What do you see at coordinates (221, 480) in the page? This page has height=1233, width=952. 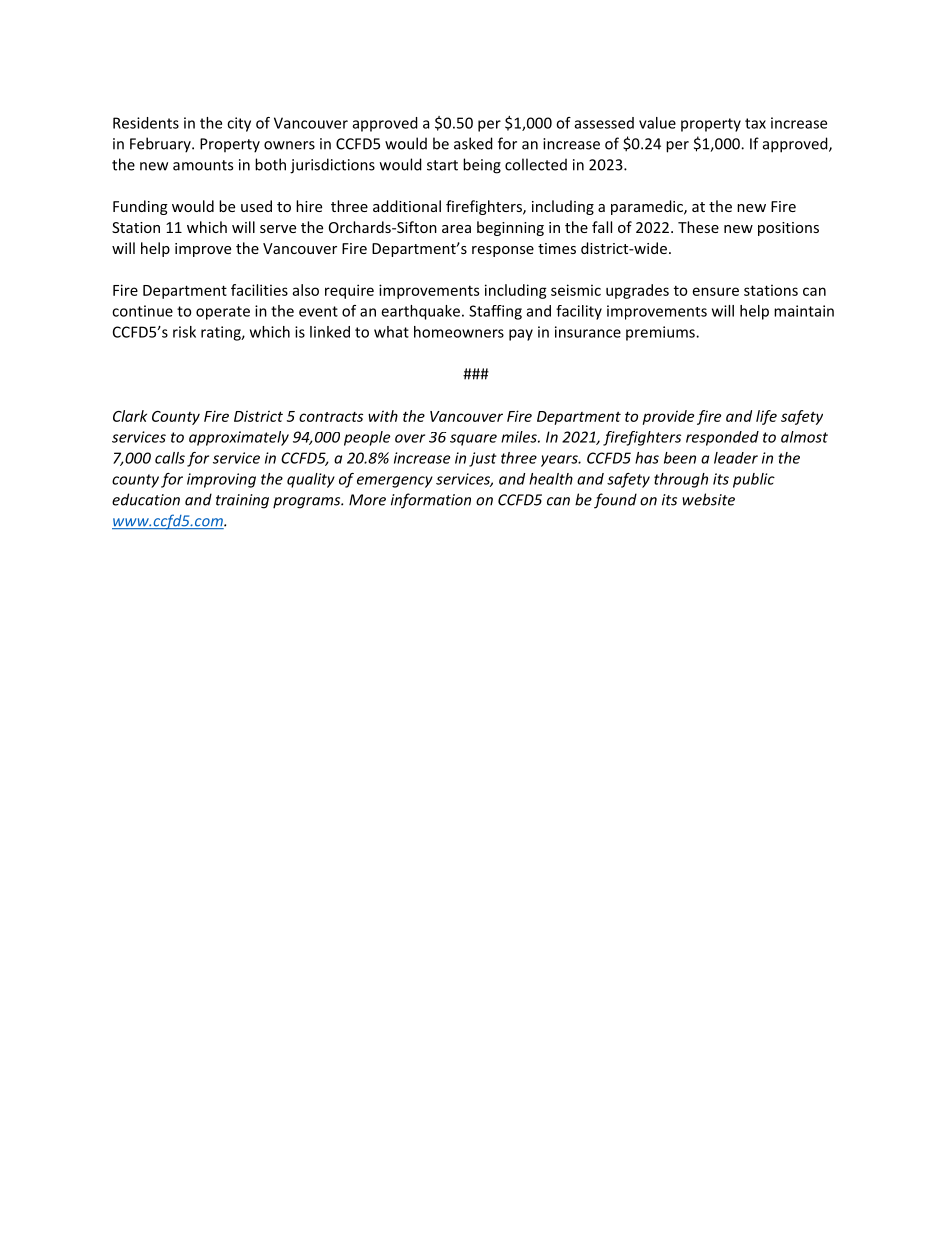 I see `improving` at bounding box center [221, 480].
